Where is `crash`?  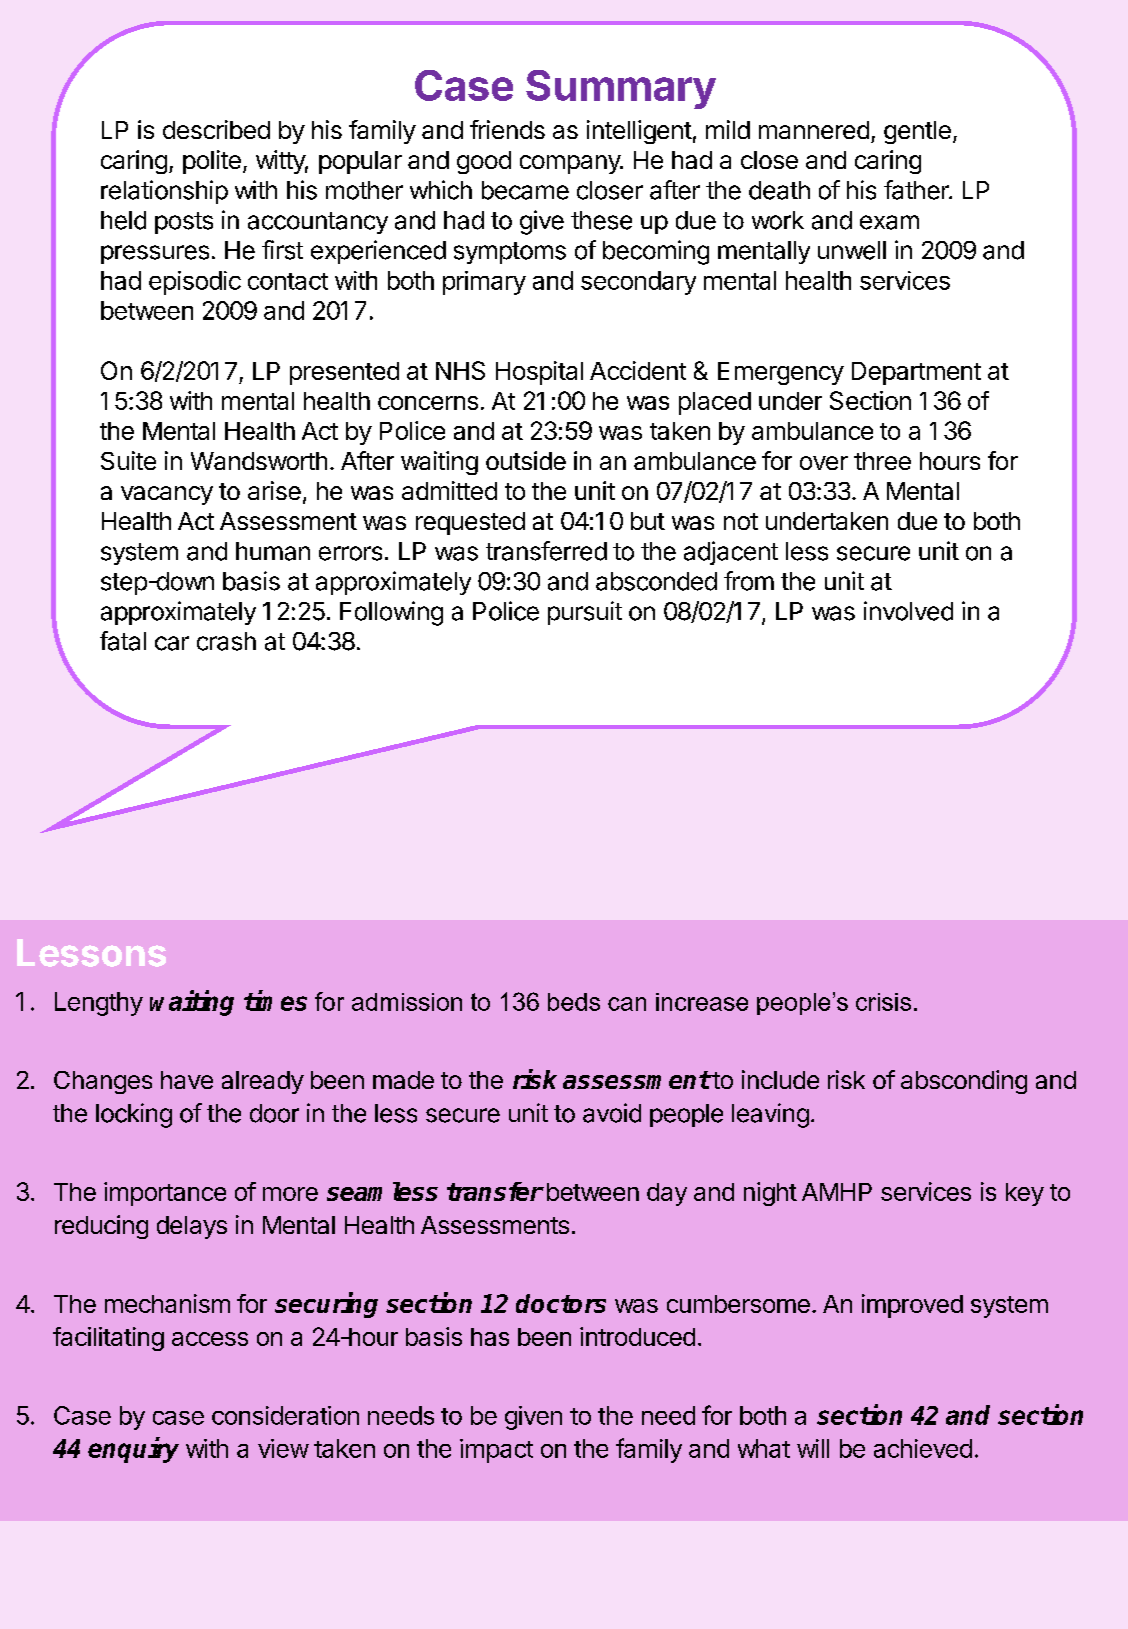
crash is located at coordinates (226, 641).
